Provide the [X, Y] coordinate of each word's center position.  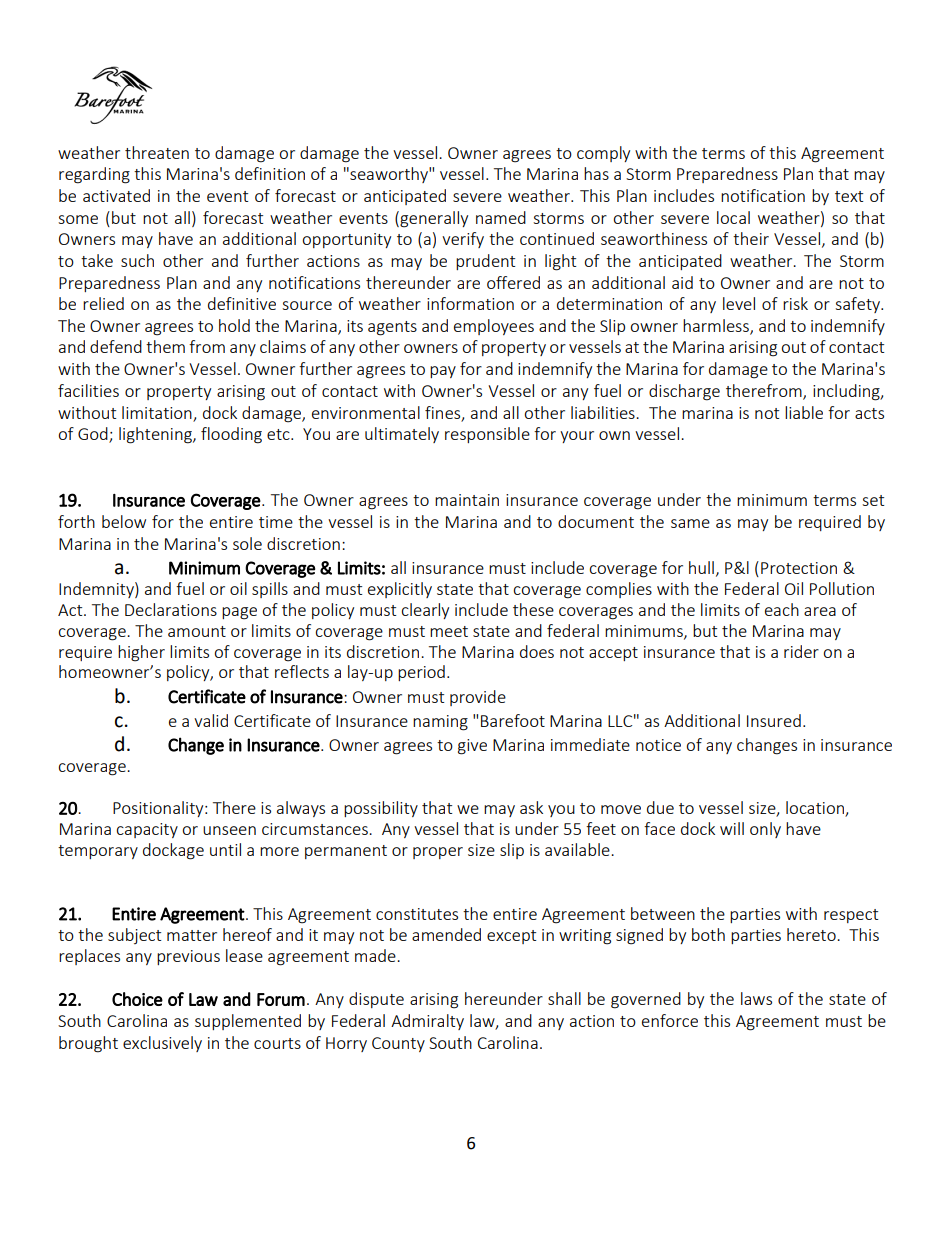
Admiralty [427, 1022]
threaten [157, 152]
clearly [425, 611]
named [501, 217]
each [782, 609]
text [849, 196]
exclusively [162, 1044]
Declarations [171, 609]
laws [756, 998]
